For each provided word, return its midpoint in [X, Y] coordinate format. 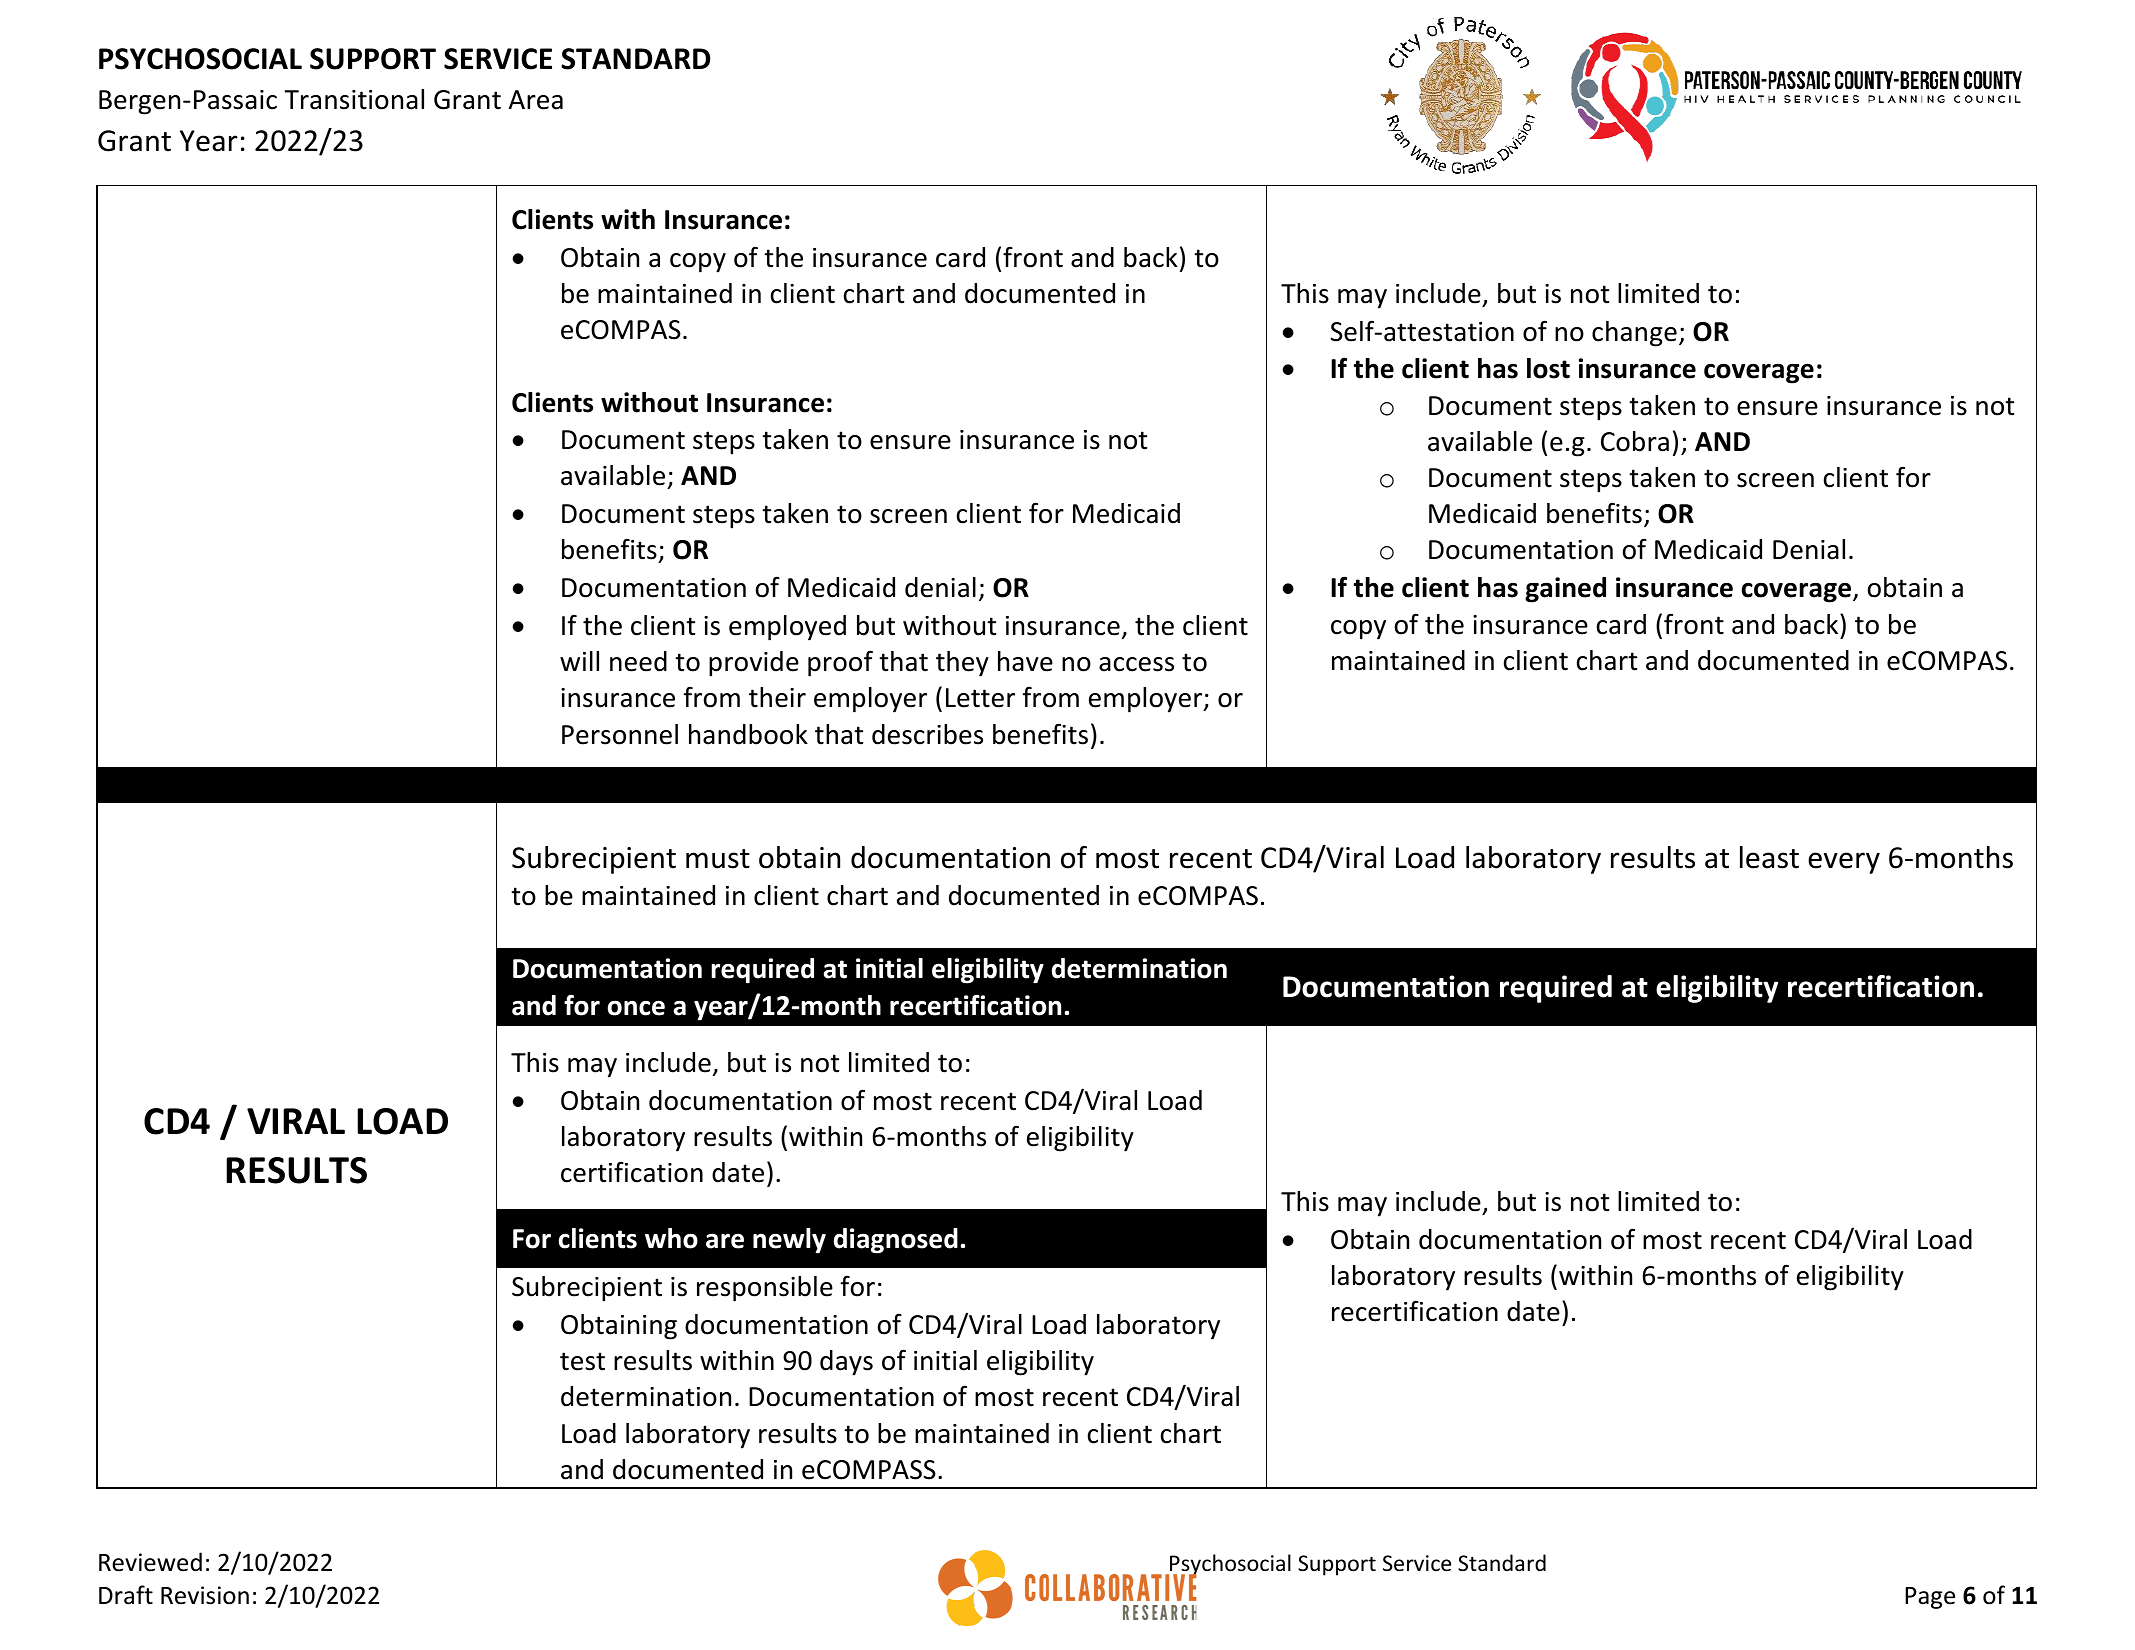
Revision [205, 1595]
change [1634, 334]
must [718, 859]
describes [927, 734]
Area [536, 100]
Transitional [354, 99]
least [1769, 857]
